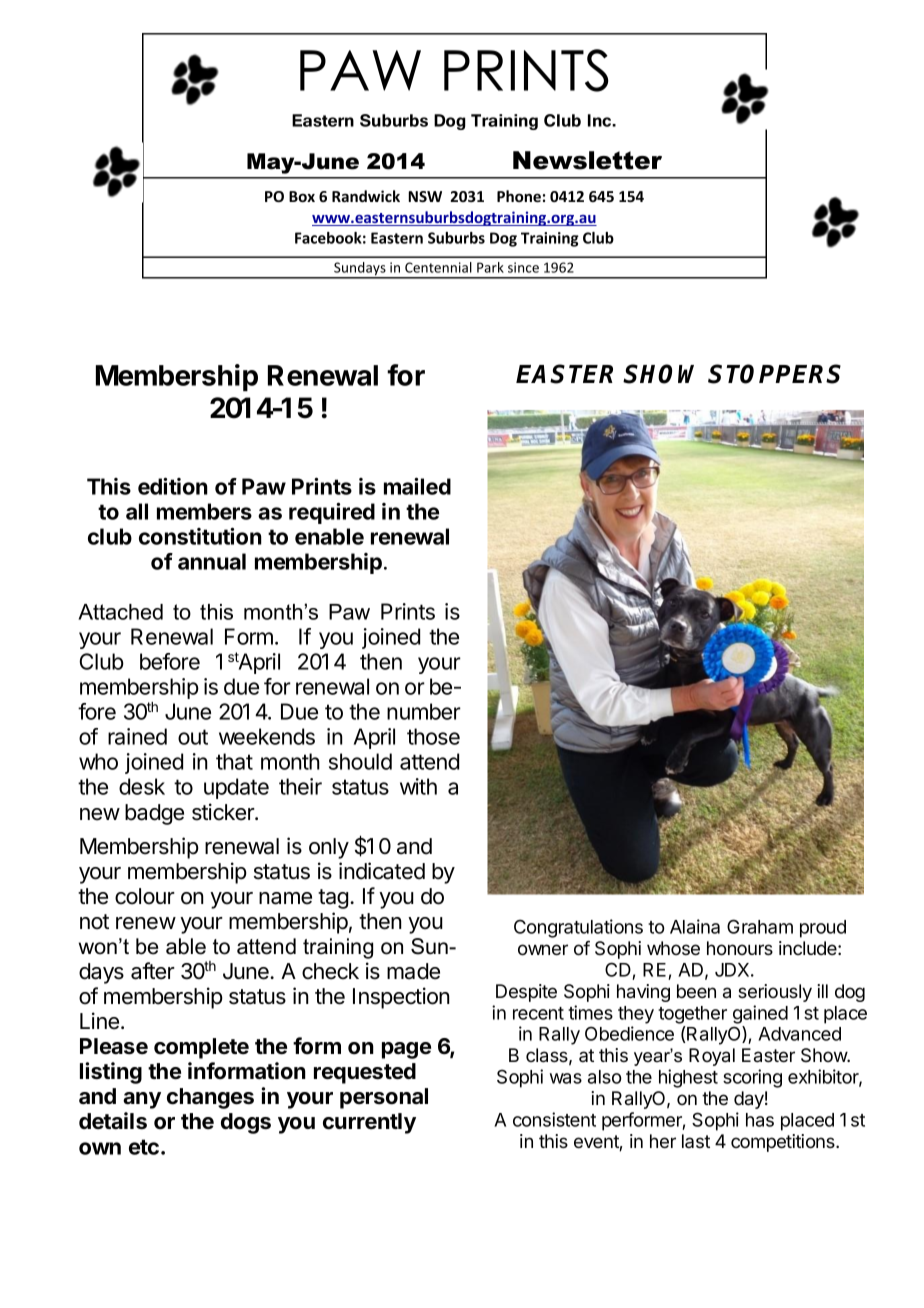 Image resolution: width=924 pixels, height=1308 pixels. Describe the element at coordinates (145, 896) in the screenshot. I see `colour` at that location.
